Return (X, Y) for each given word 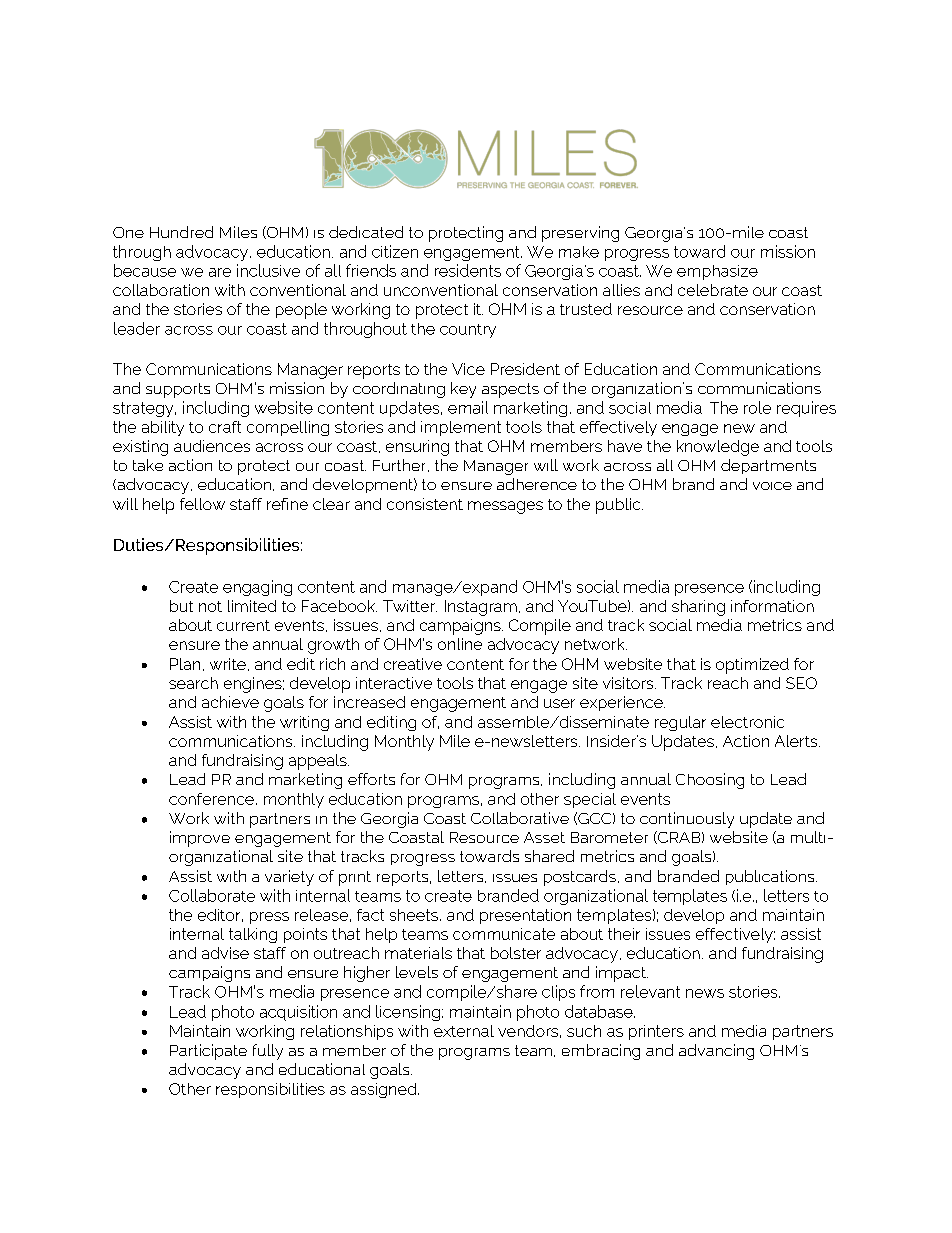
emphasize (717, 272)
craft (225, 427)
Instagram (481, 608)
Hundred (181, 232)
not (210, 606)
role (757, 407)
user (559, 703)
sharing (698, 608)
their (624, 934)
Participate (208, 1052)
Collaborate (212, 895)
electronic (747, 722)
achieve (230, 702)
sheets (414, 915)
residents (468, 270)
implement (461, 428)
